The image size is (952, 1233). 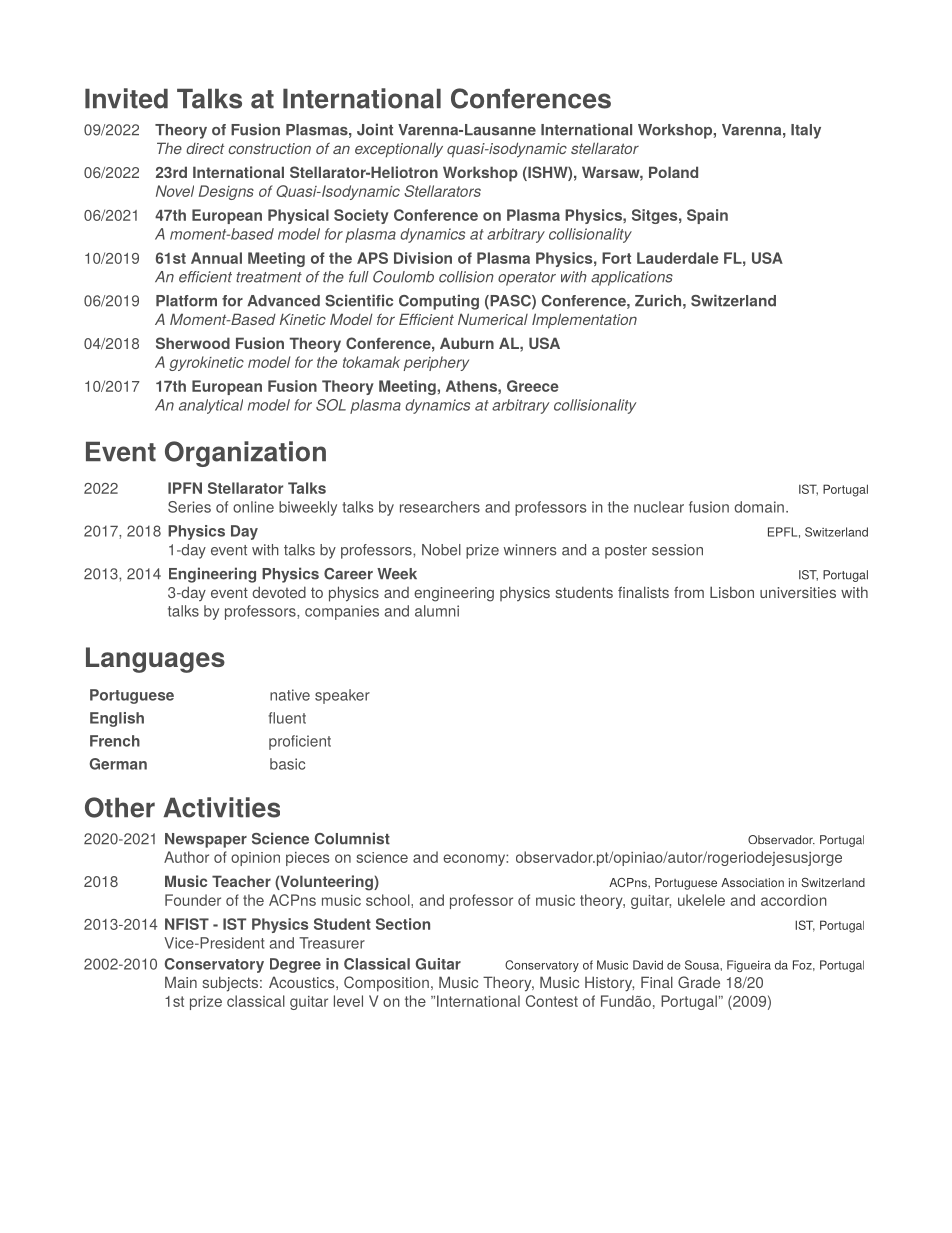 What do you see at coordinates (205, 148) in the page?
I see `direct` at bounding box center [205, 148].
